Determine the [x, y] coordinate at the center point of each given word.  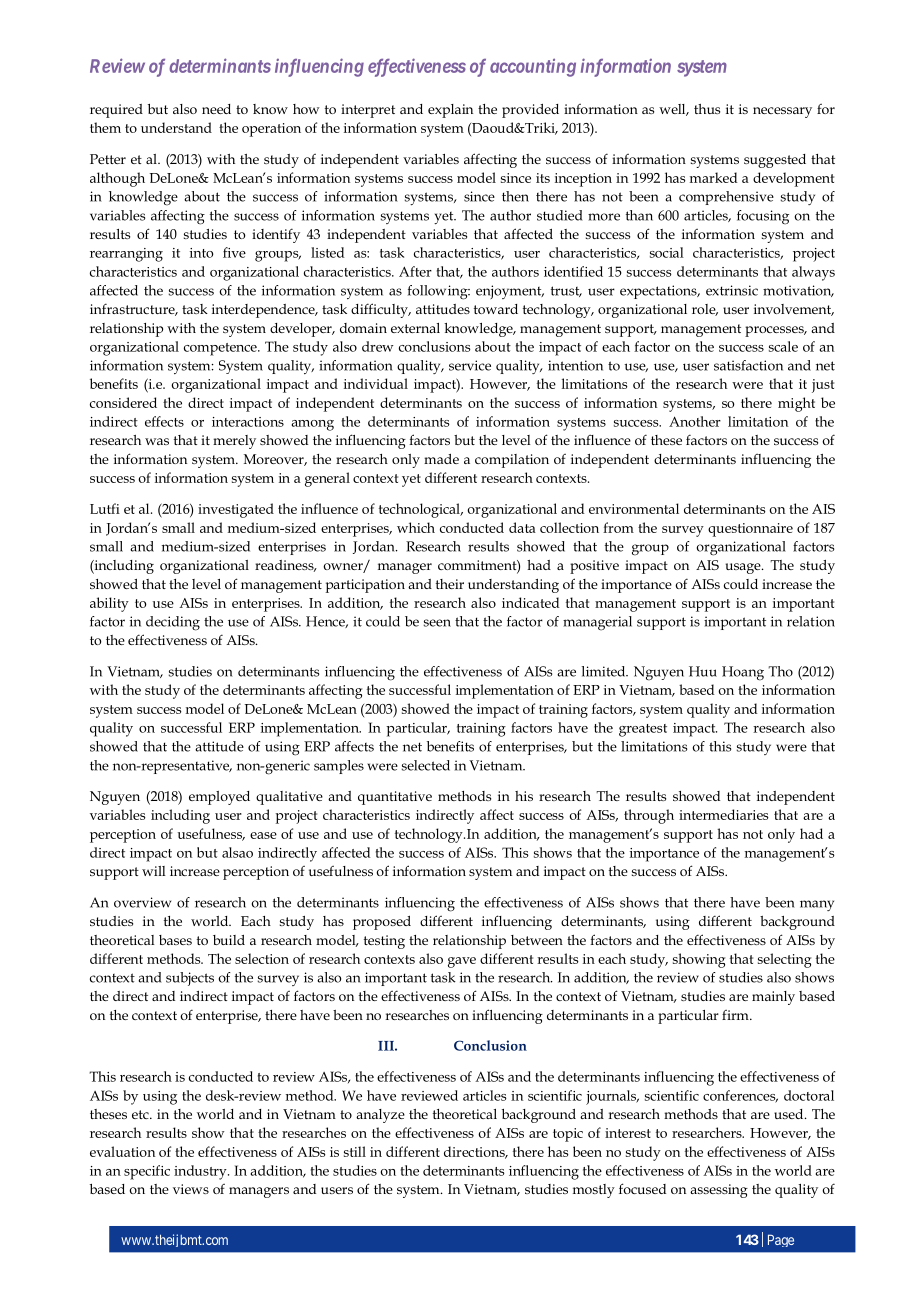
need [216, 109]
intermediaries [724, 814]
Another [695, 421]
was [157, 441]
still [355, 1151]
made [441, 459]
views [191, 1189]
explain [450, 111]
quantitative [395, 798]
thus [707, 109]
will [154, 871]
